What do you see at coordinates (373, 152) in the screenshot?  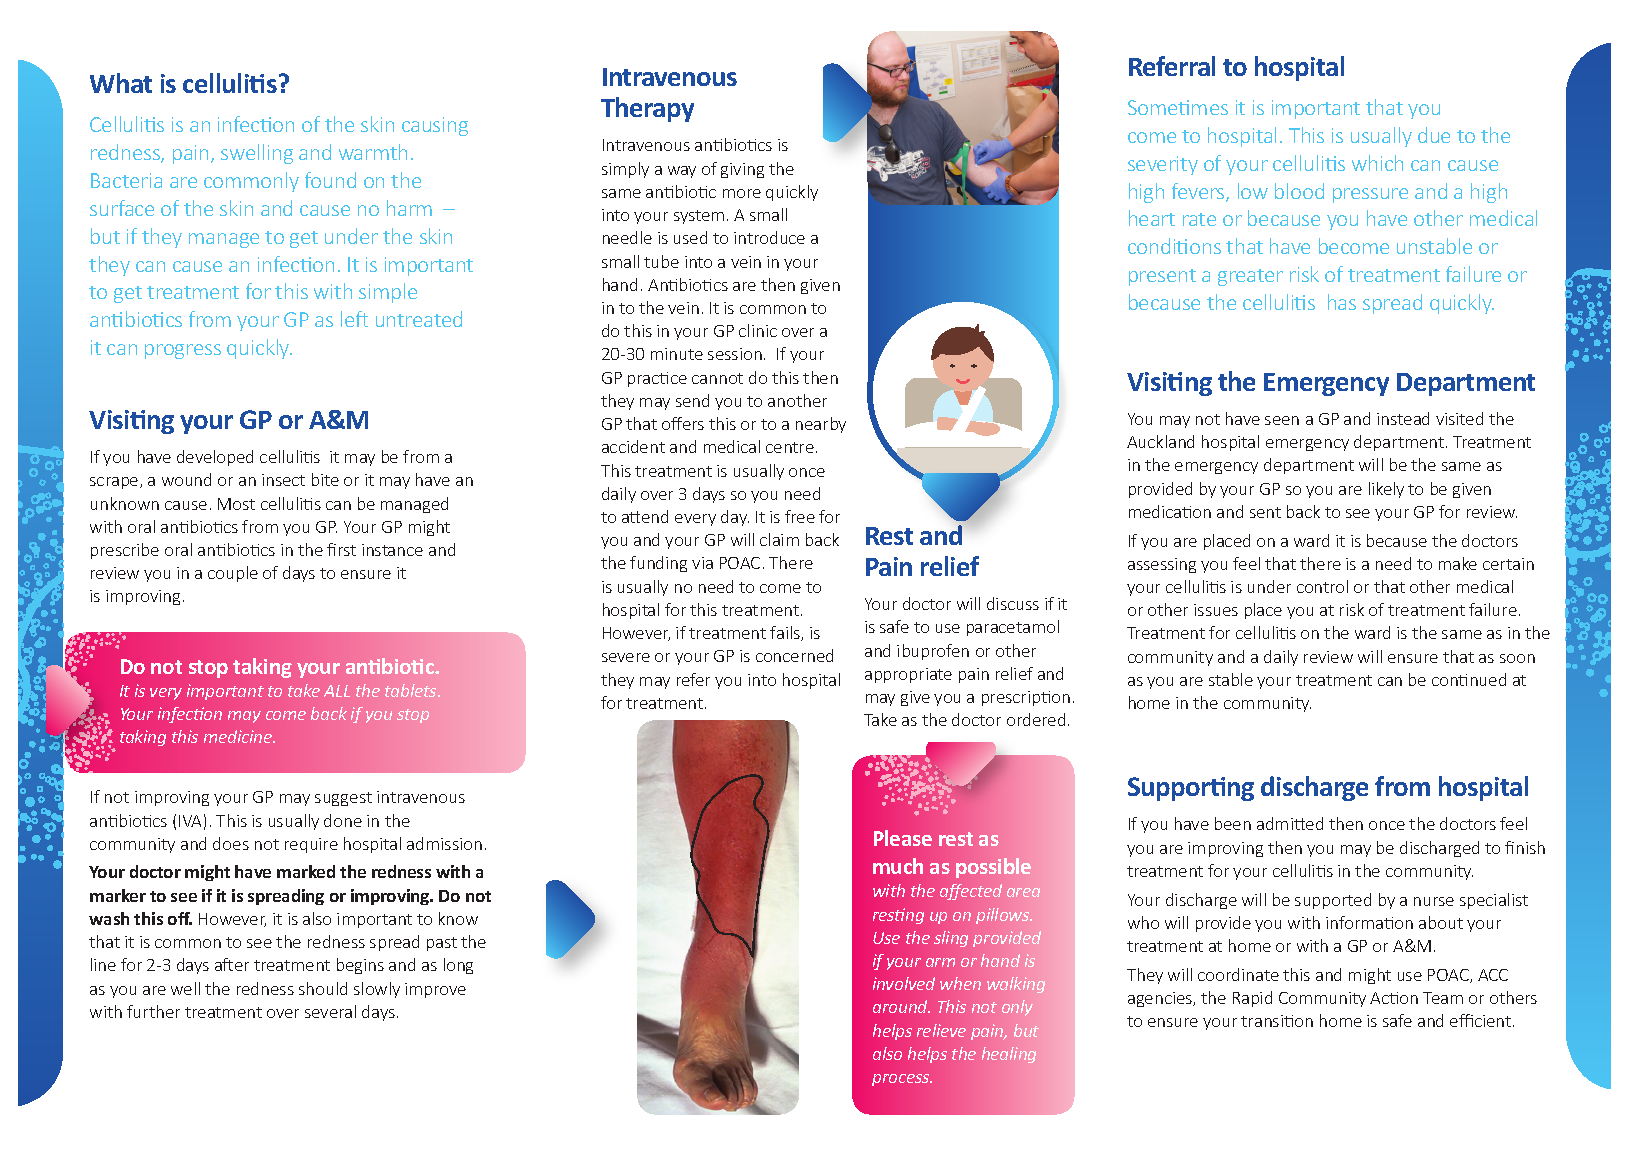 I see `warmth` at bounding box center [373, 152].
